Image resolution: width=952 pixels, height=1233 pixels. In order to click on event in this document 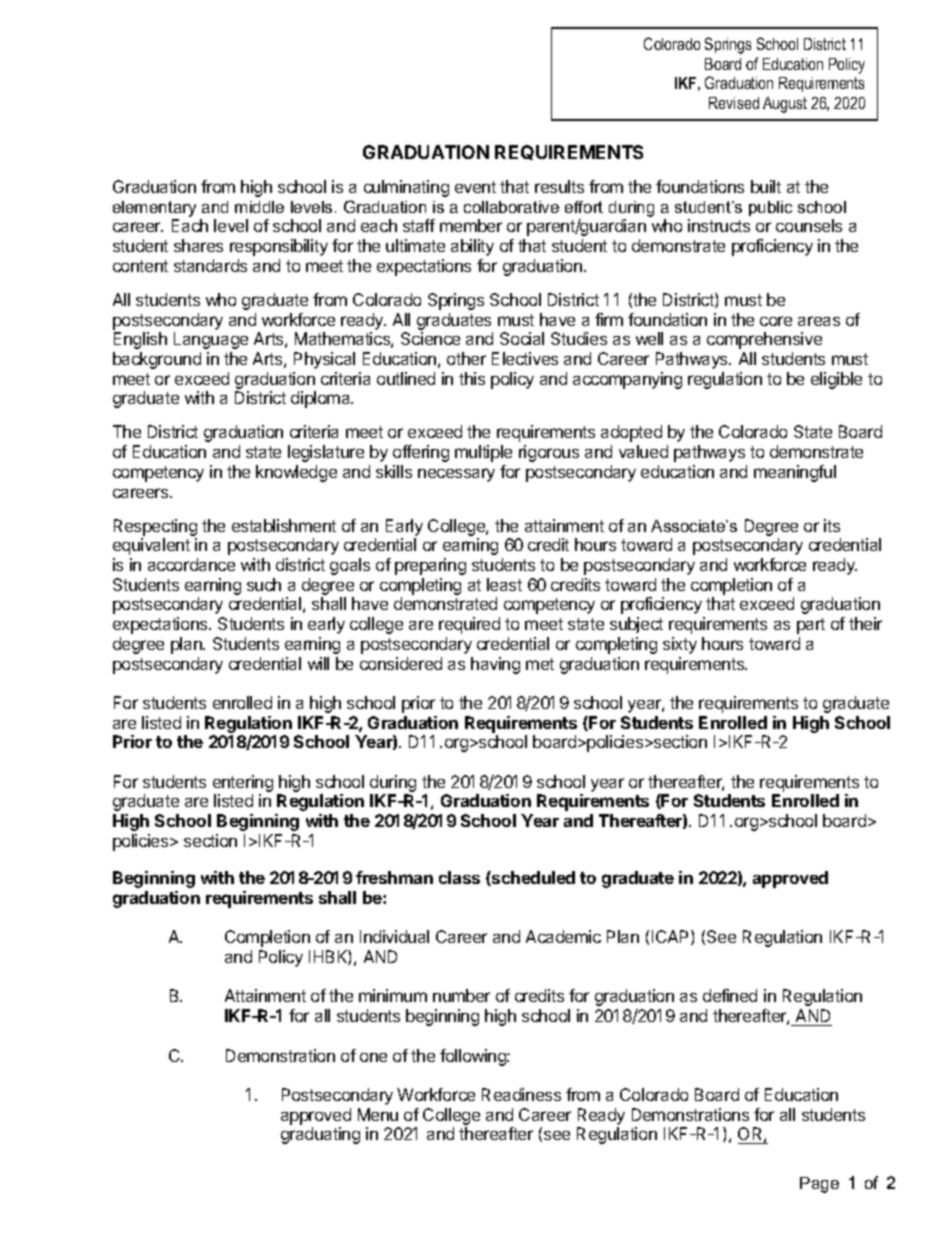, I will do `click(475, 187)`.
